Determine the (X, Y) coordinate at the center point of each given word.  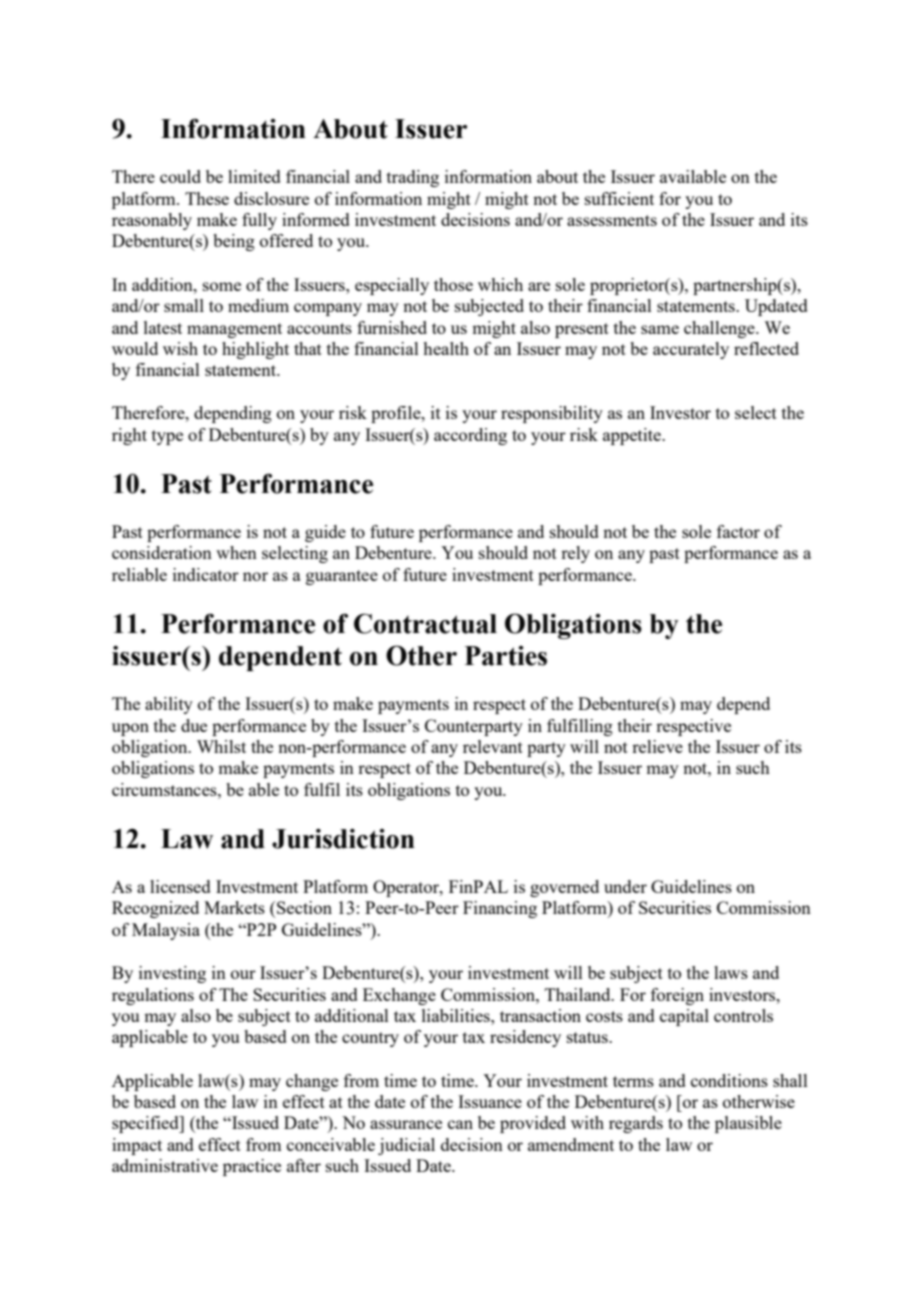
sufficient (619, 198)
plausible (748, 1124)
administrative (165, 1165)
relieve (657, 746)
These (207, 198)
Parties (506, 656)
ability (169, 705)
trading (413, 178)
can (460, 1124)
